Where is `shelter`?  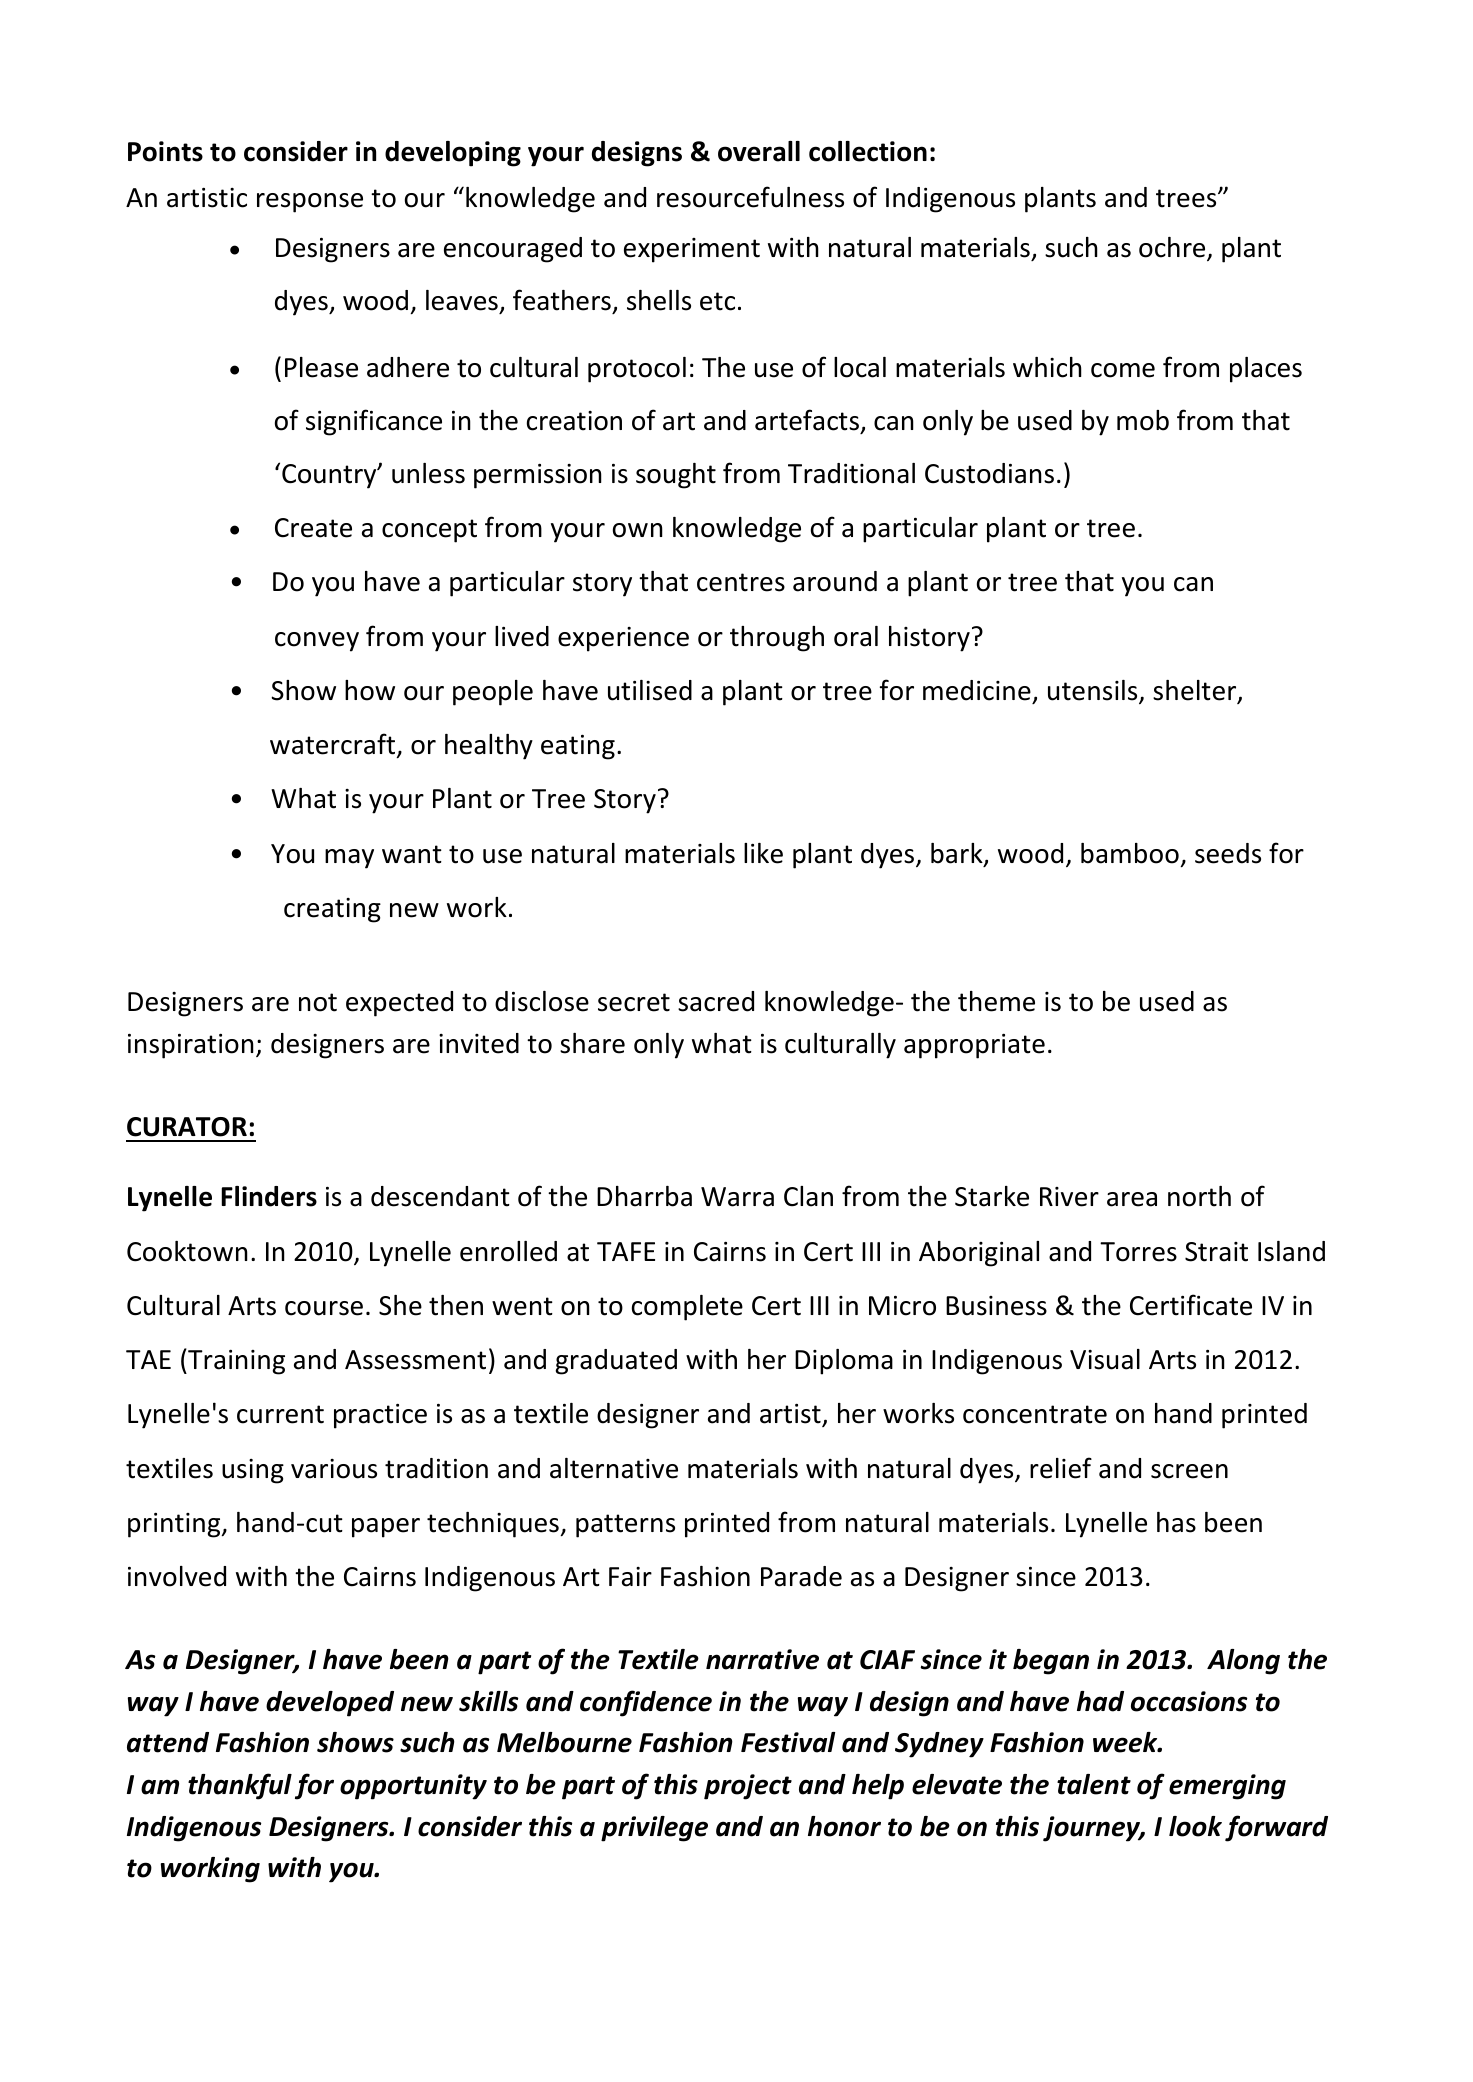
shelter is located at coordinates (1196, 691).
